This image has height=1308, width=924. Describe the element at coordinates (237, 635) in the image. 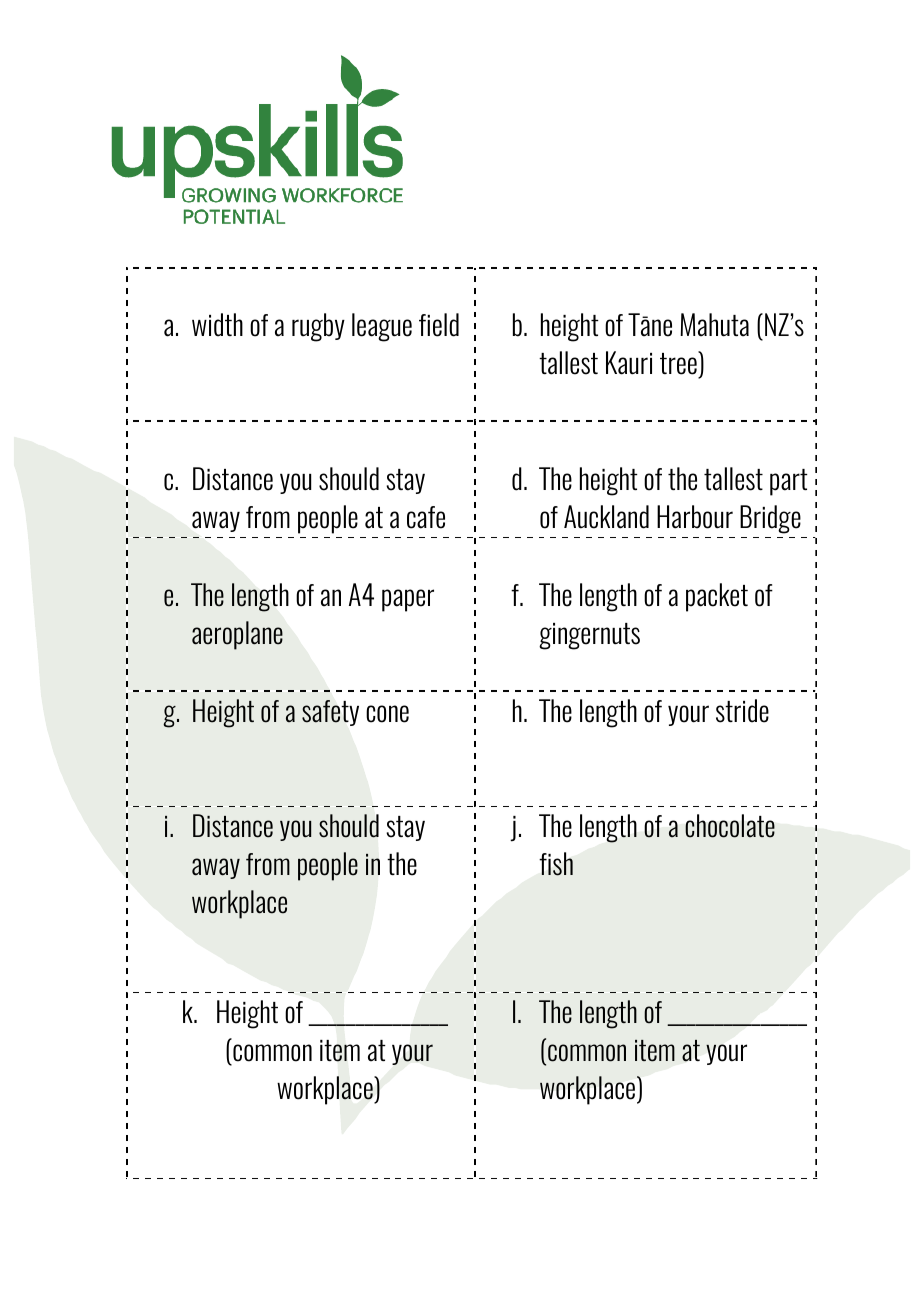

I see `aeroplane` at that location.
